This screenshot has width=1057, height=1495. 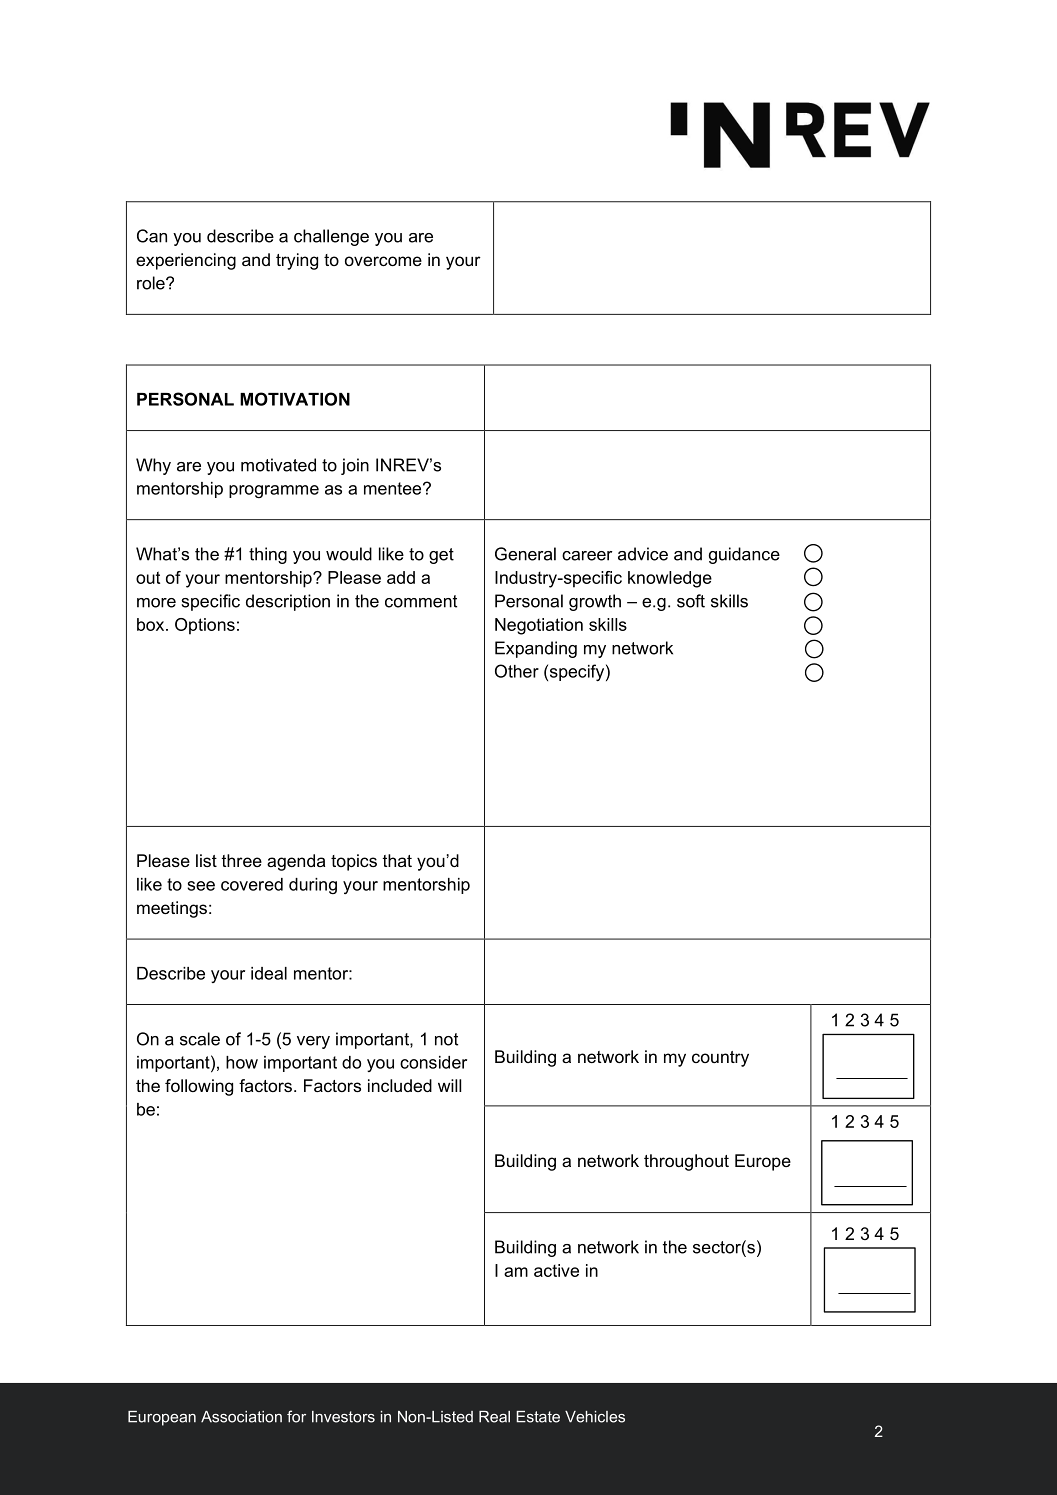 I want to click on country, so click(x=720, y=1059).
